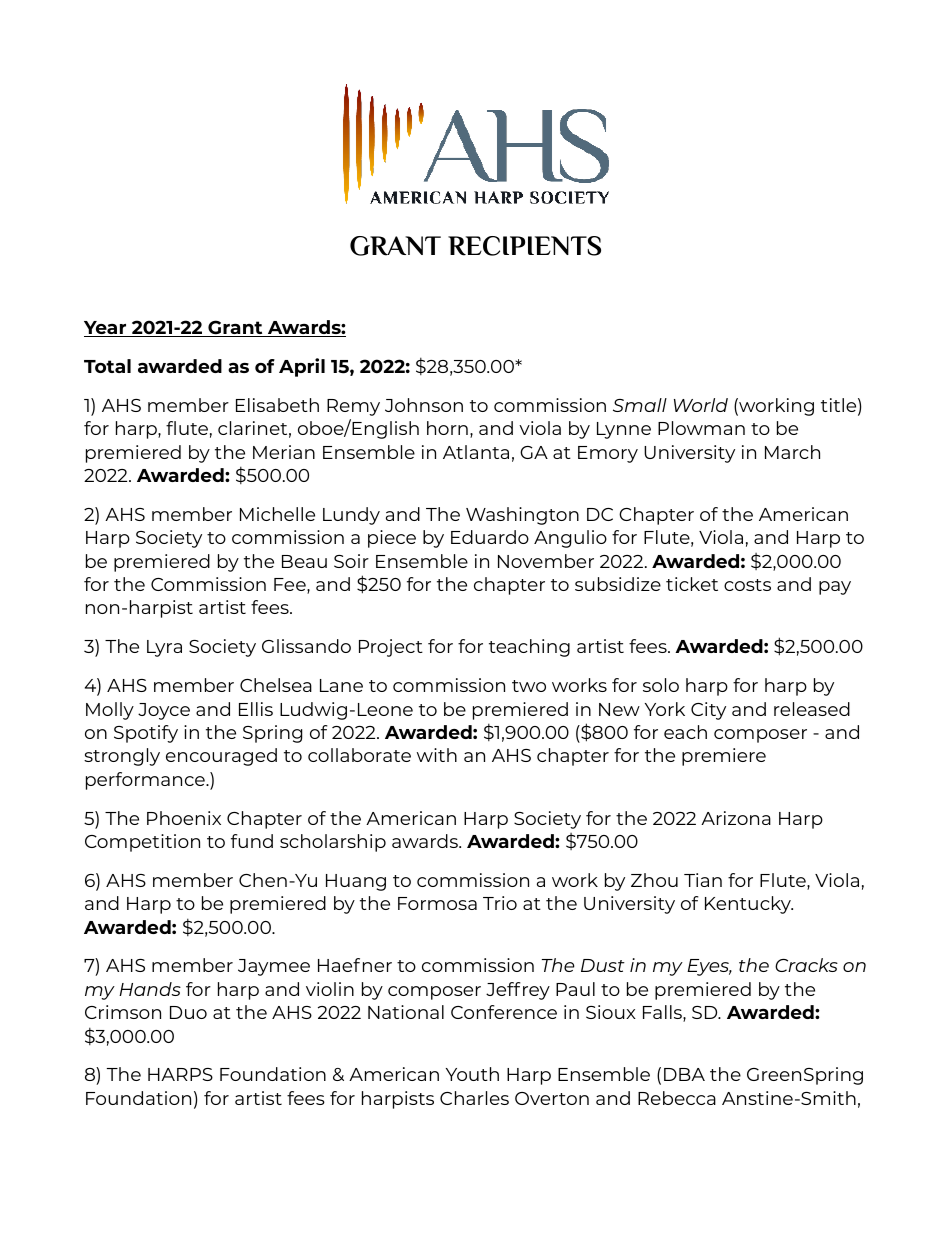 The image size is (952, 1233). Describe the element at coordinates (529, 686) in the screenshot. I see `two` at that location.
